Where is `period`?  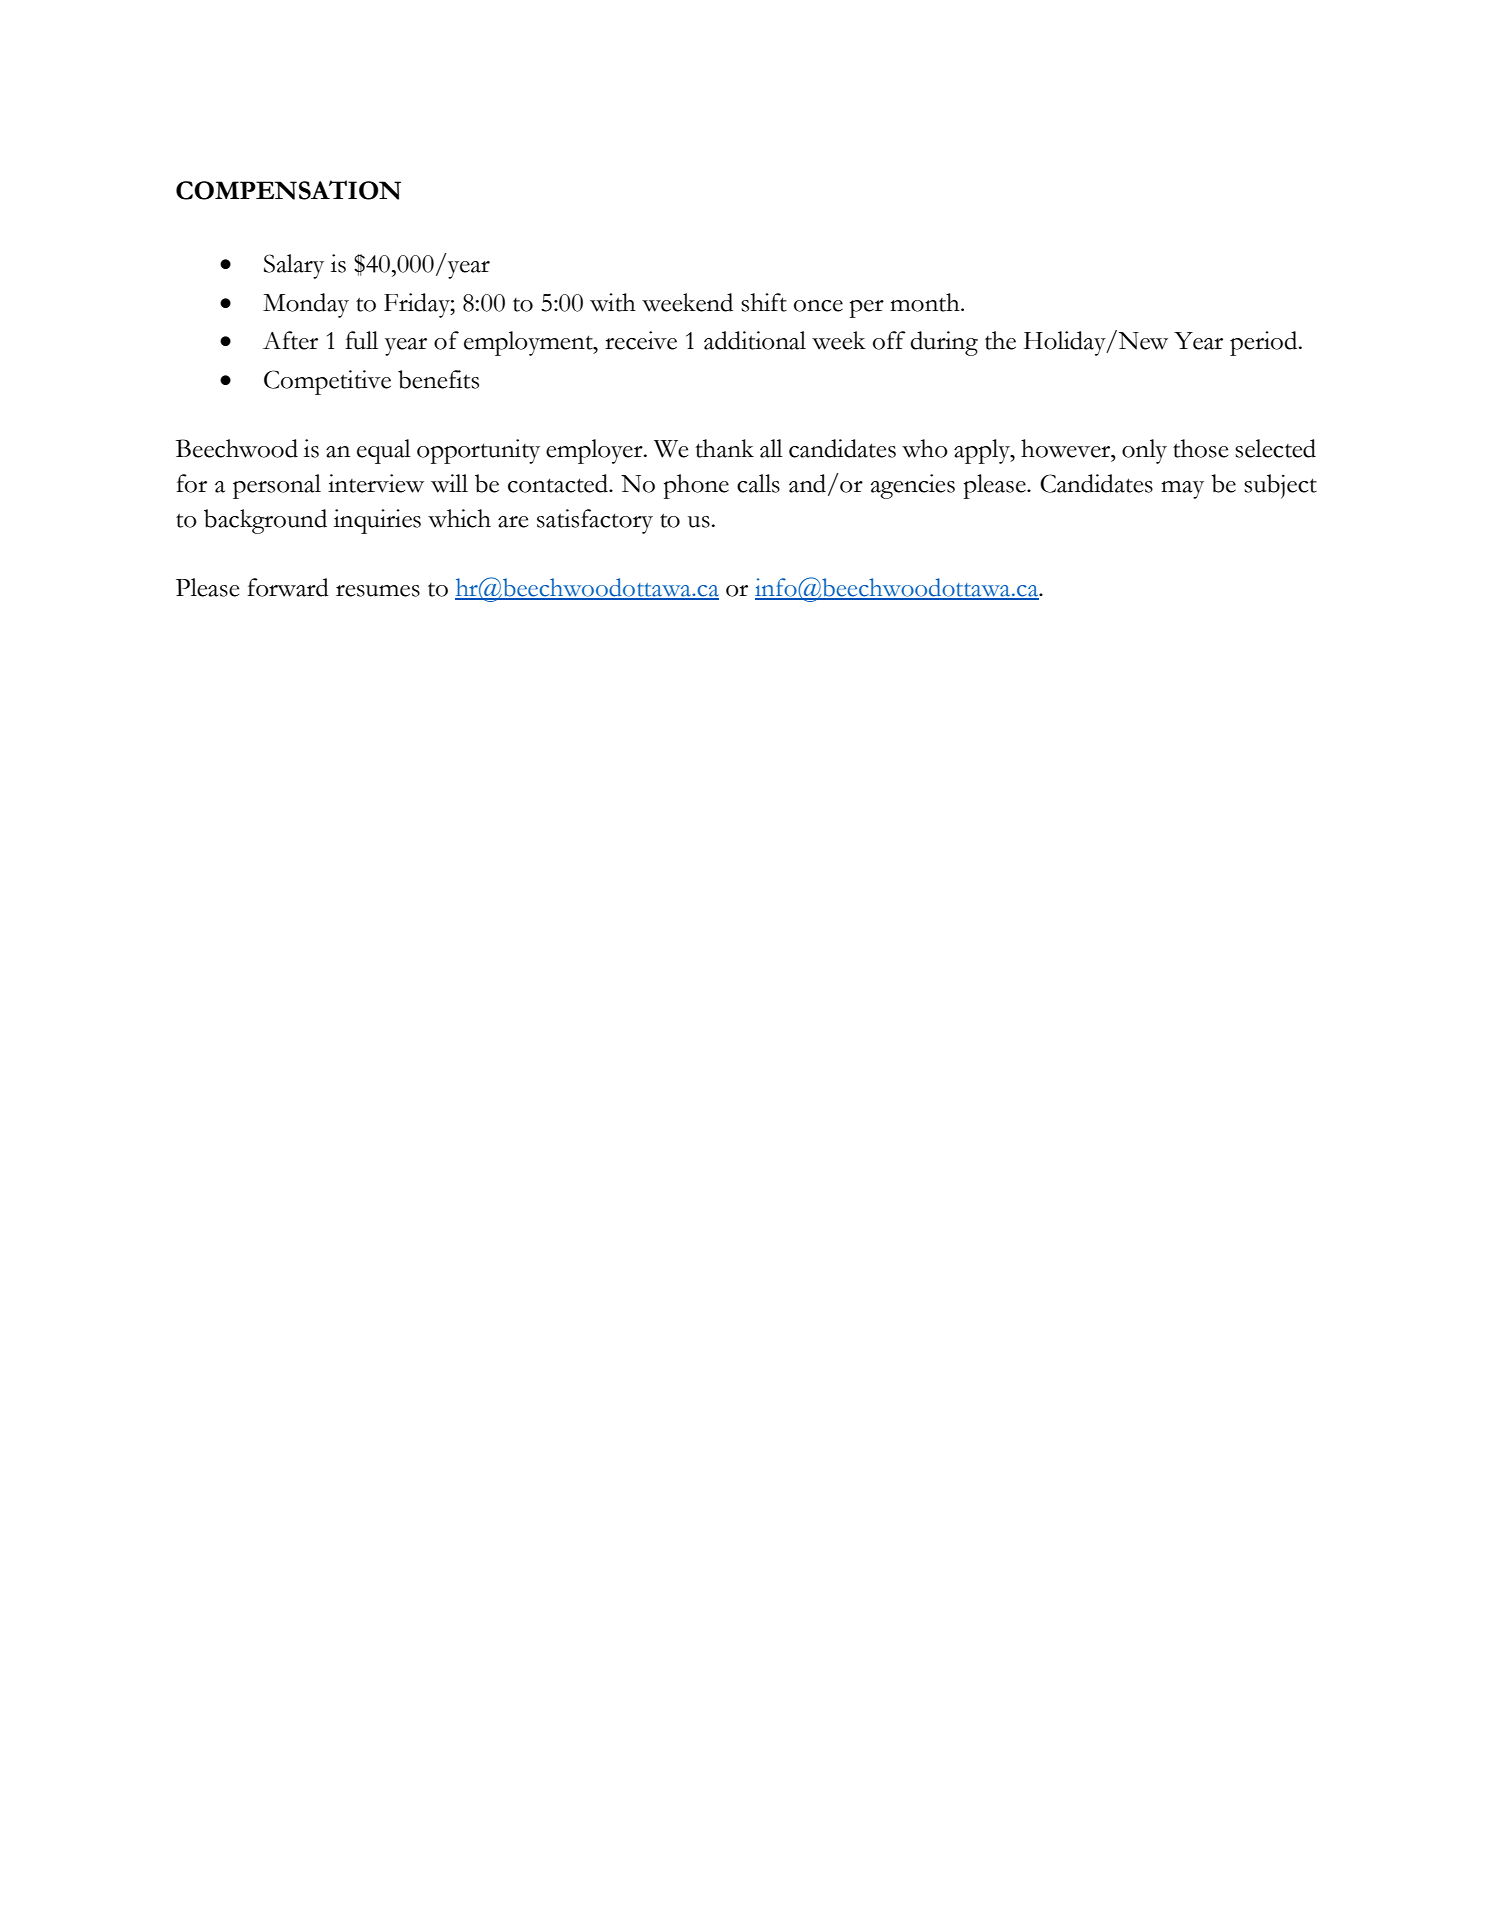 period is located at coordinates (1265, 343).
